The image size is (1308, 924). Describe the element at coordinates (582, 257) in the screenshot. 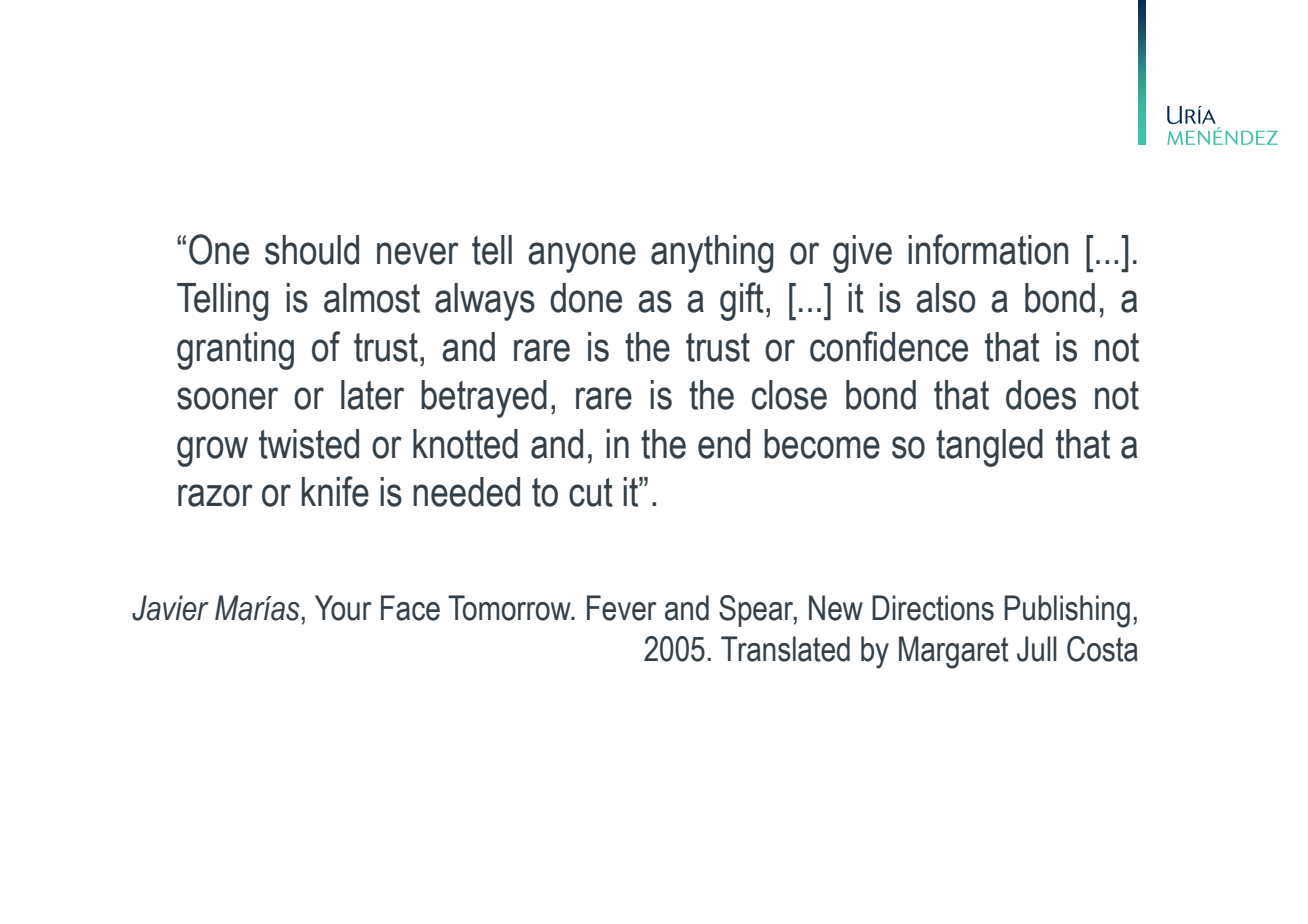

I see `anyone` at that location.
